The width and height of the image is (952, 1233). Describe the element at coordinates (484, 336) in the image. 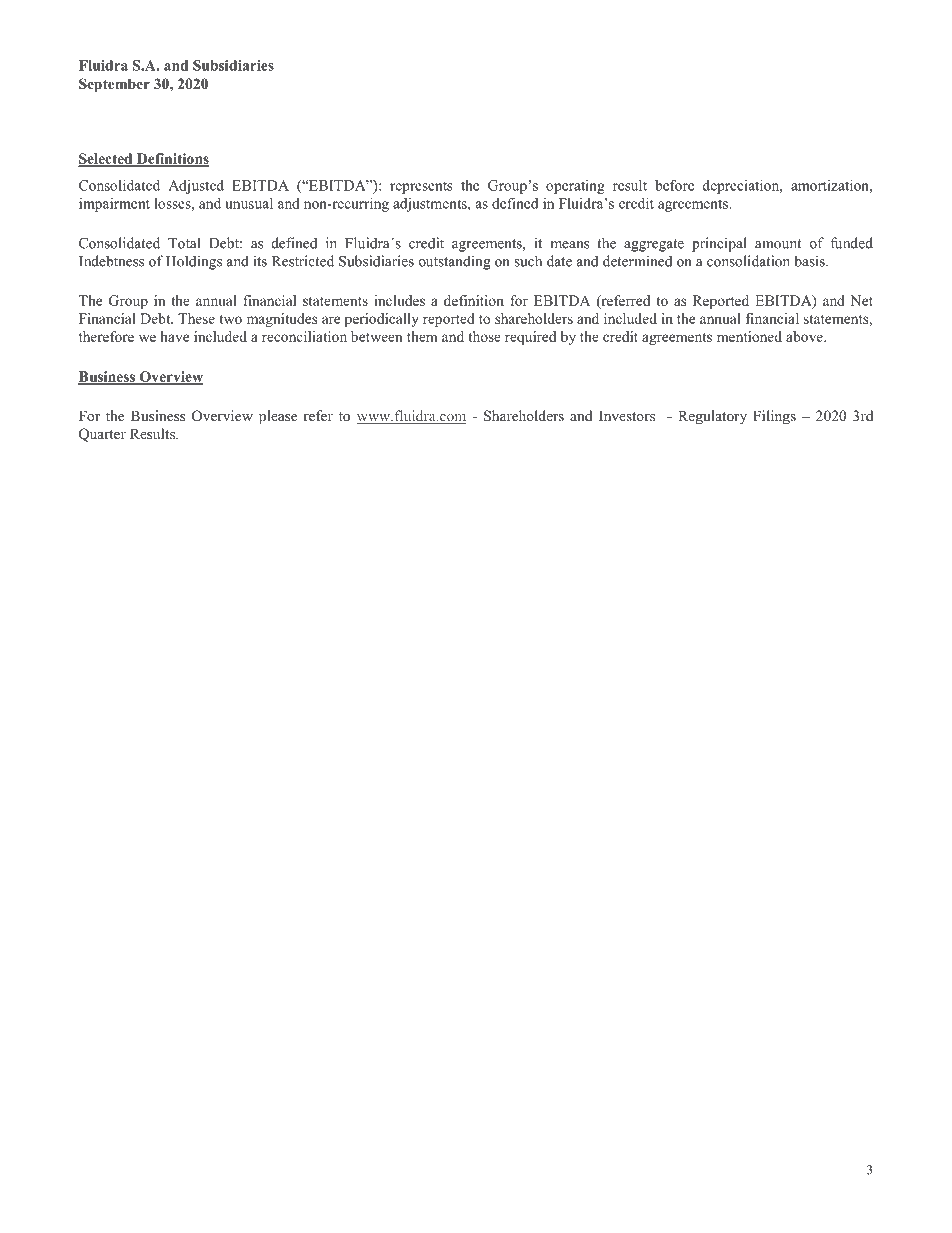

I see `those` at that location.
